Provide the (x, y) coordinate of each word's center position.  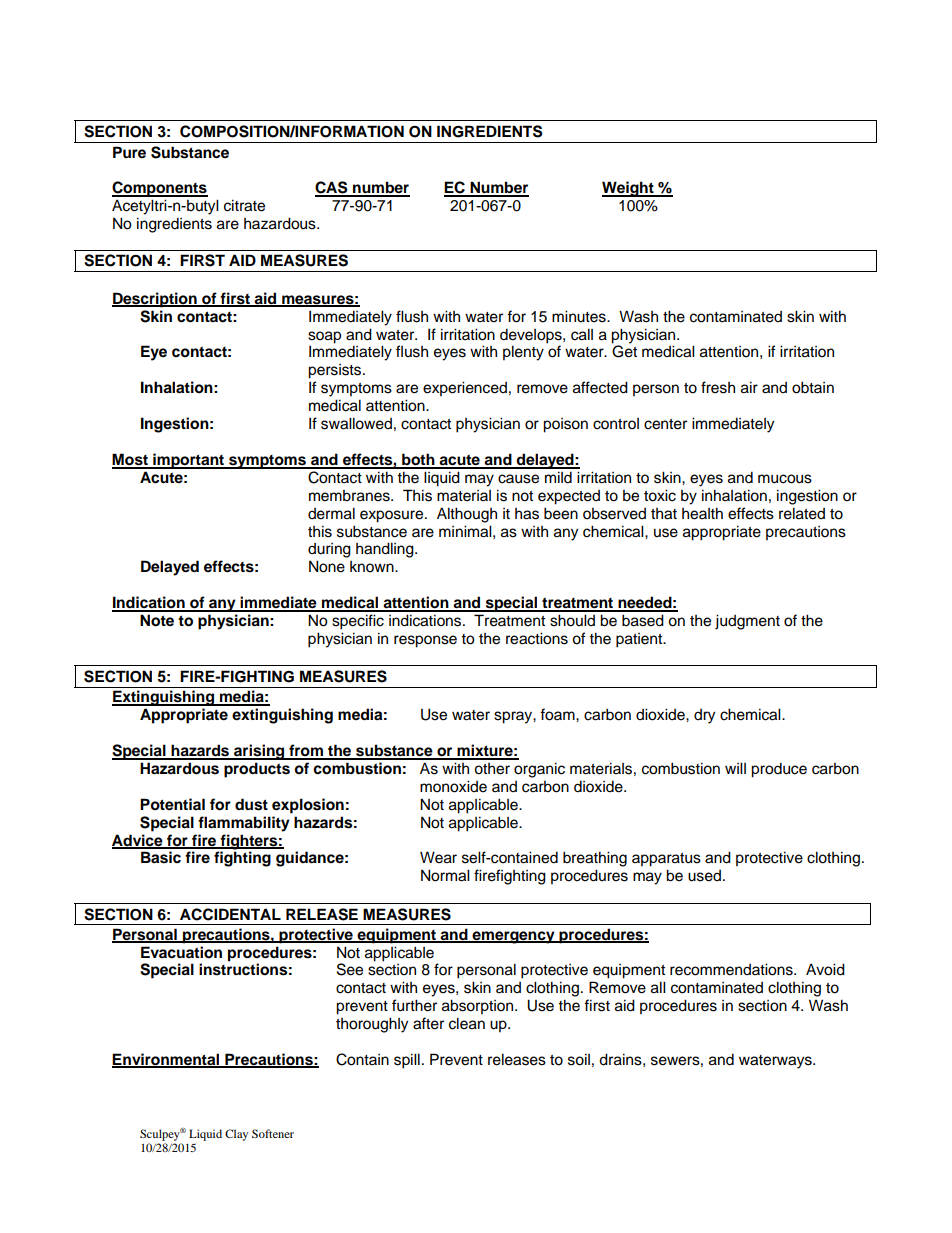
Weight (629, 189)
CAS (332, 188)
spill (407, 1061)
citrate (244, 205)
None (327, 566)
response (425, 641)
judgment (747, 622)
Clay (236, 1135)
